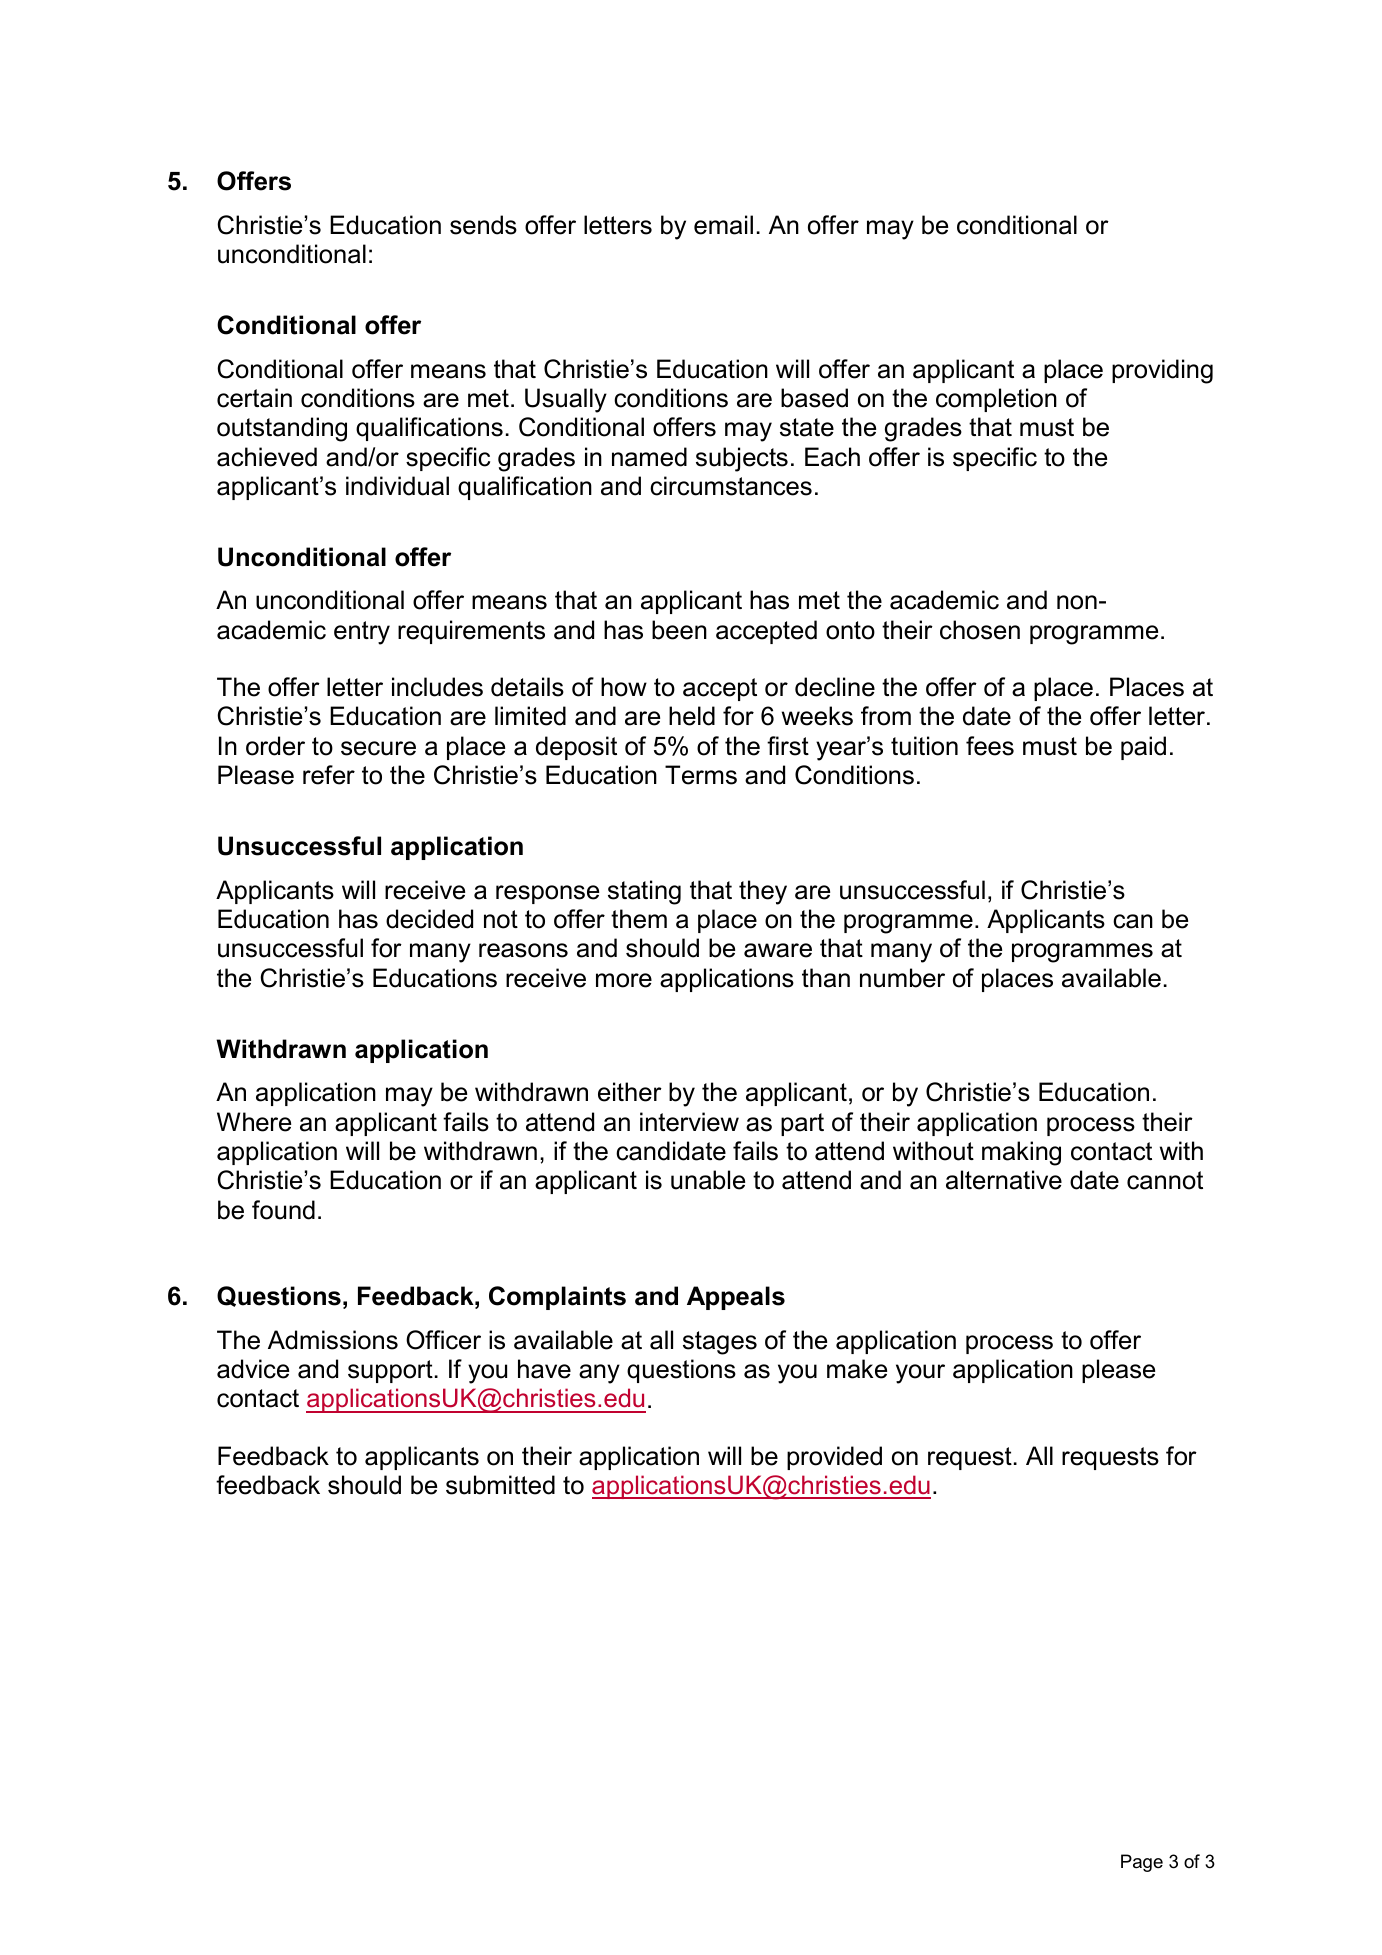 Image resolution: width=1382 pixels, height=1955 pixels. I want to click on making, so click(1021, 1153).
